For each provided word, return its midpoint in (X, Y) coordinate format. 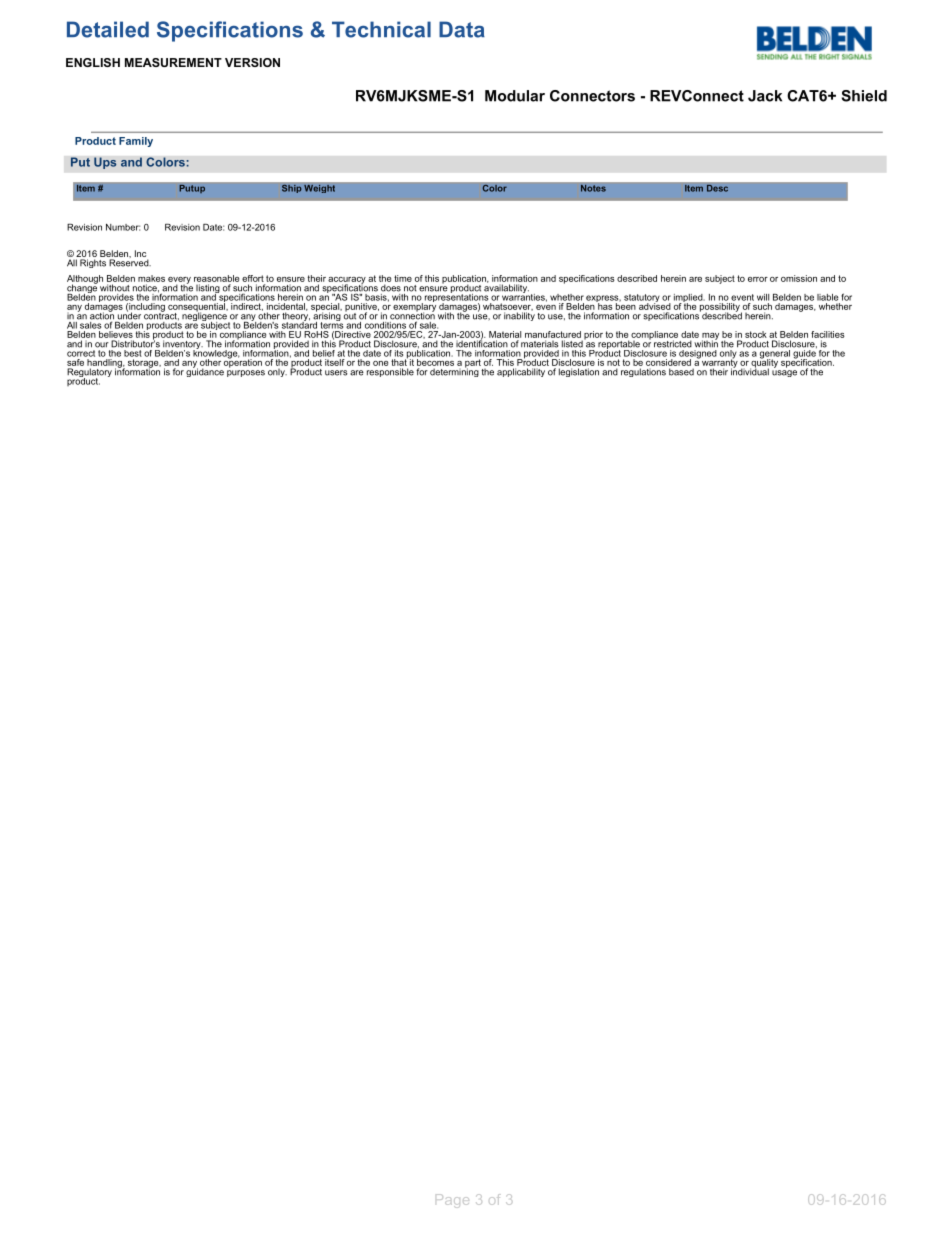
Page (452, 1201)
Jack (765, 96)
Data (462, 29)
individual (750, 371)
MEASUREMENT (173, 62)
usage (784, 373)
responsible (390, 372)
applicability (521, 372)
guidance (205, 371)
